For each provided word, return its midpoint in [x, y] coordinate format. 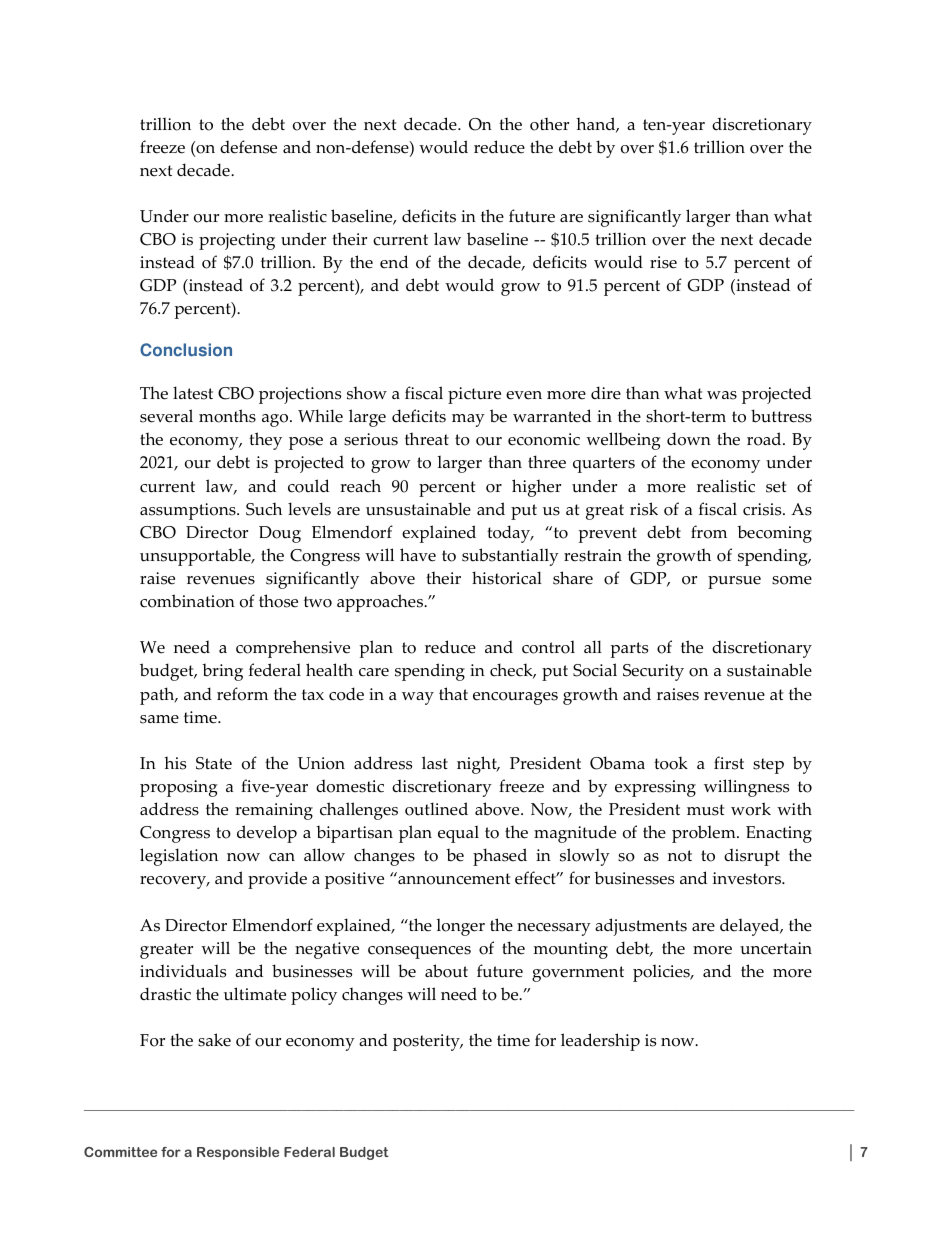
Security [653, 672]
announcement [453, 878]
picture [474, 395]
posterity [427, 1042]
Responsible [238, 1153]
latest [193, 393]
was [722, 395]
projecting [237, 241]
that [453, 693]
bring [222, 672]
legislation [179, 857]
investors [748, 878]
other [549, 124]
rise [663, 262]
